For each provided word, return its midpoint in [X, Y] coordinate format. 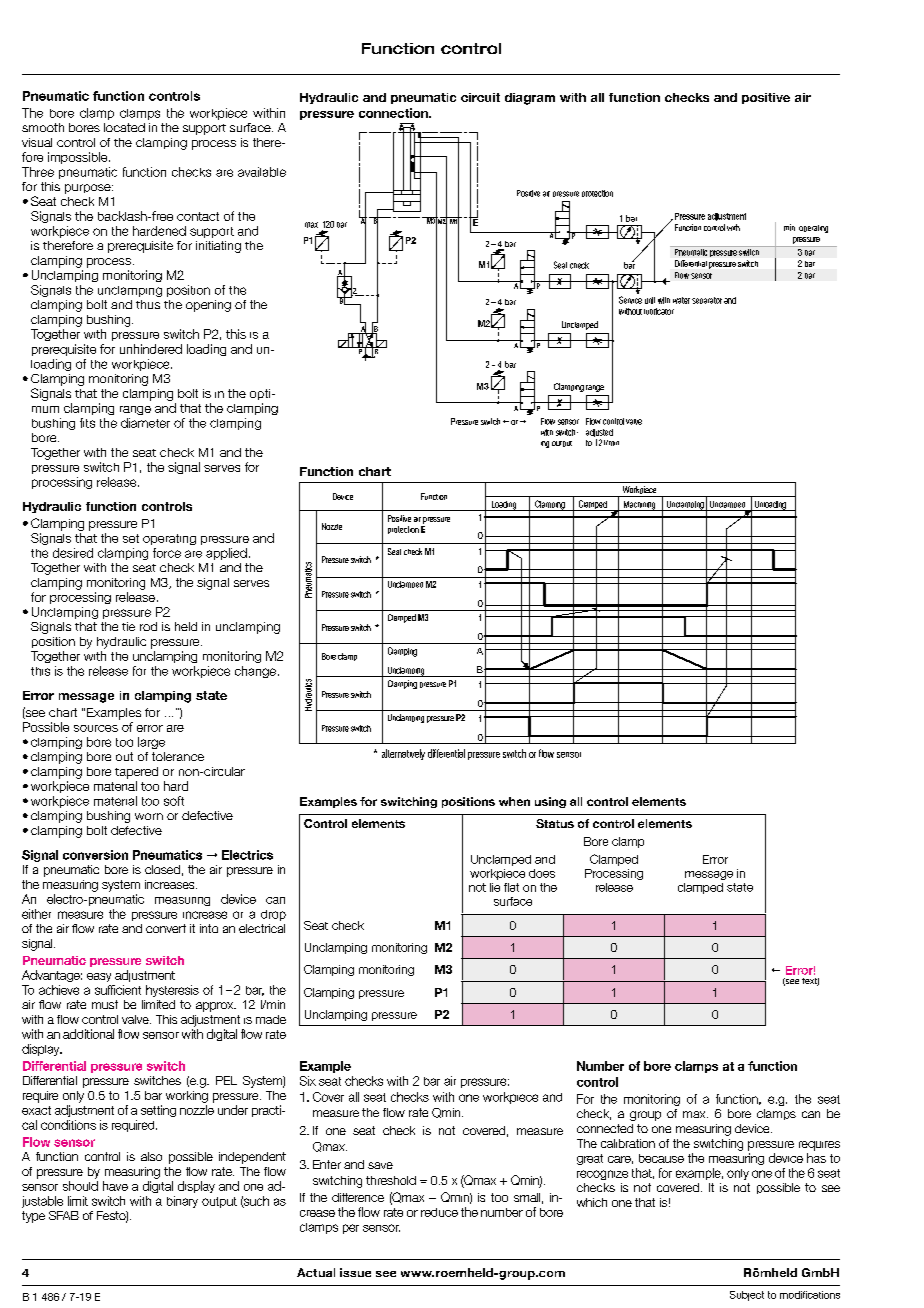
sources [96, 728]
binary [182, 1202]
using [550, 802]
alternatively [403, 754]
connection [394, 113]
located [124, 127]
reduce [439, 1212]
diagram [530, 99]
